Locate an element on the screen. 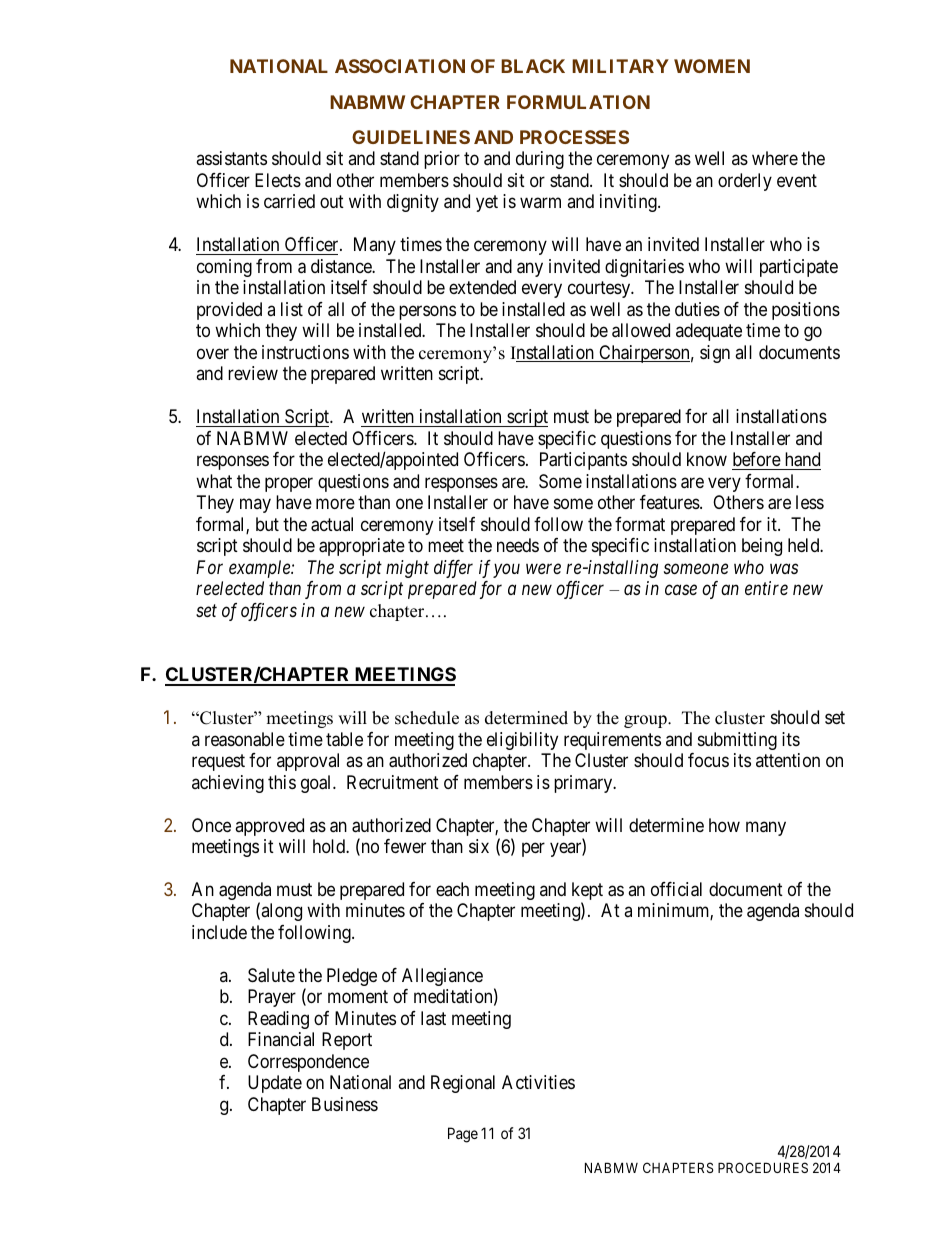 The height and width of the screenshot is (1233, 952). Page is located at coordinates (463, 1135).
